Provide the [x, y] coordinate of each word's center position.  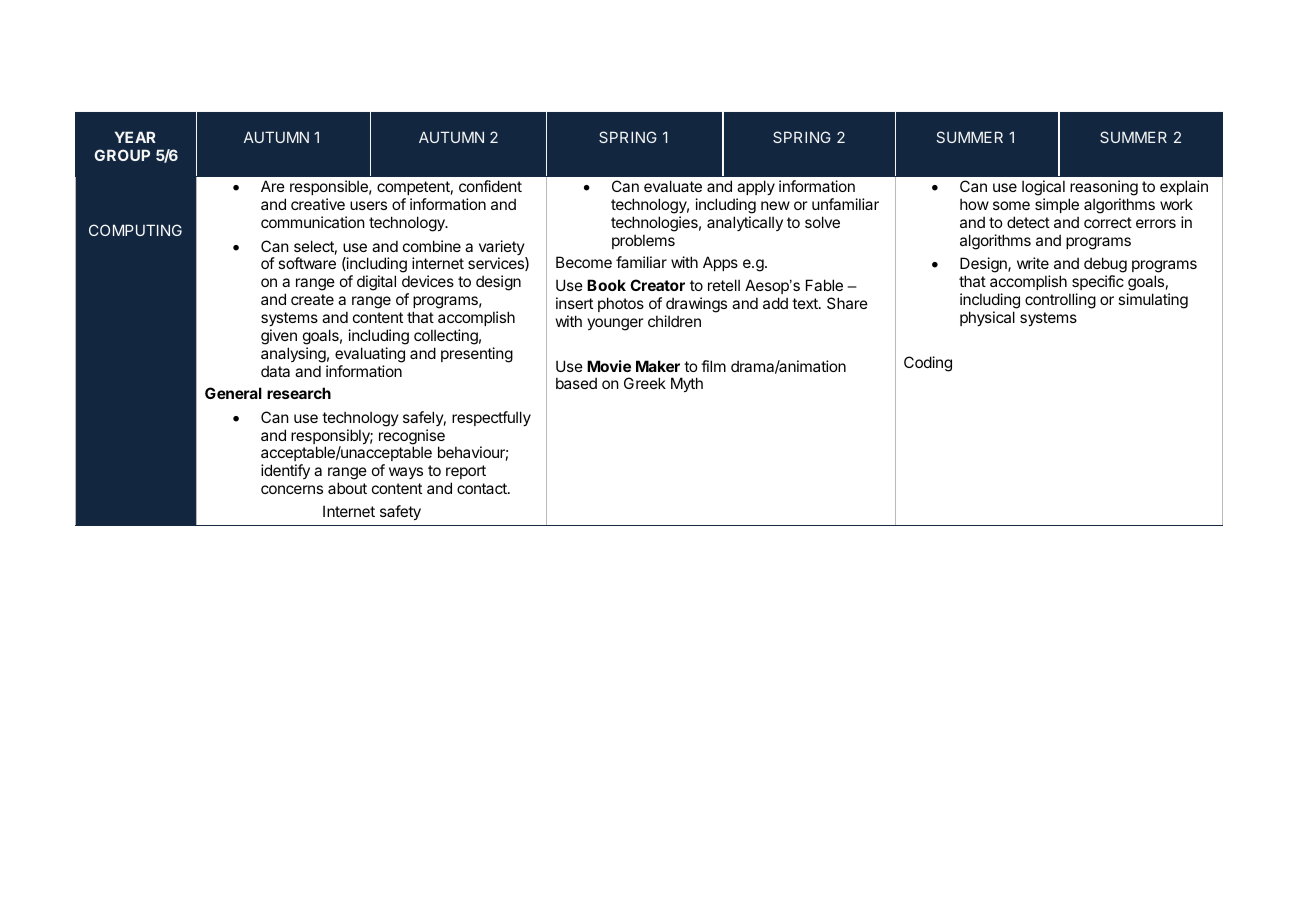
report [466, 472]
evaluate [673, 186]
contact [483, 488]
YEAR [135, 137]
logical [1043, 189]
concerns [292, 489]
